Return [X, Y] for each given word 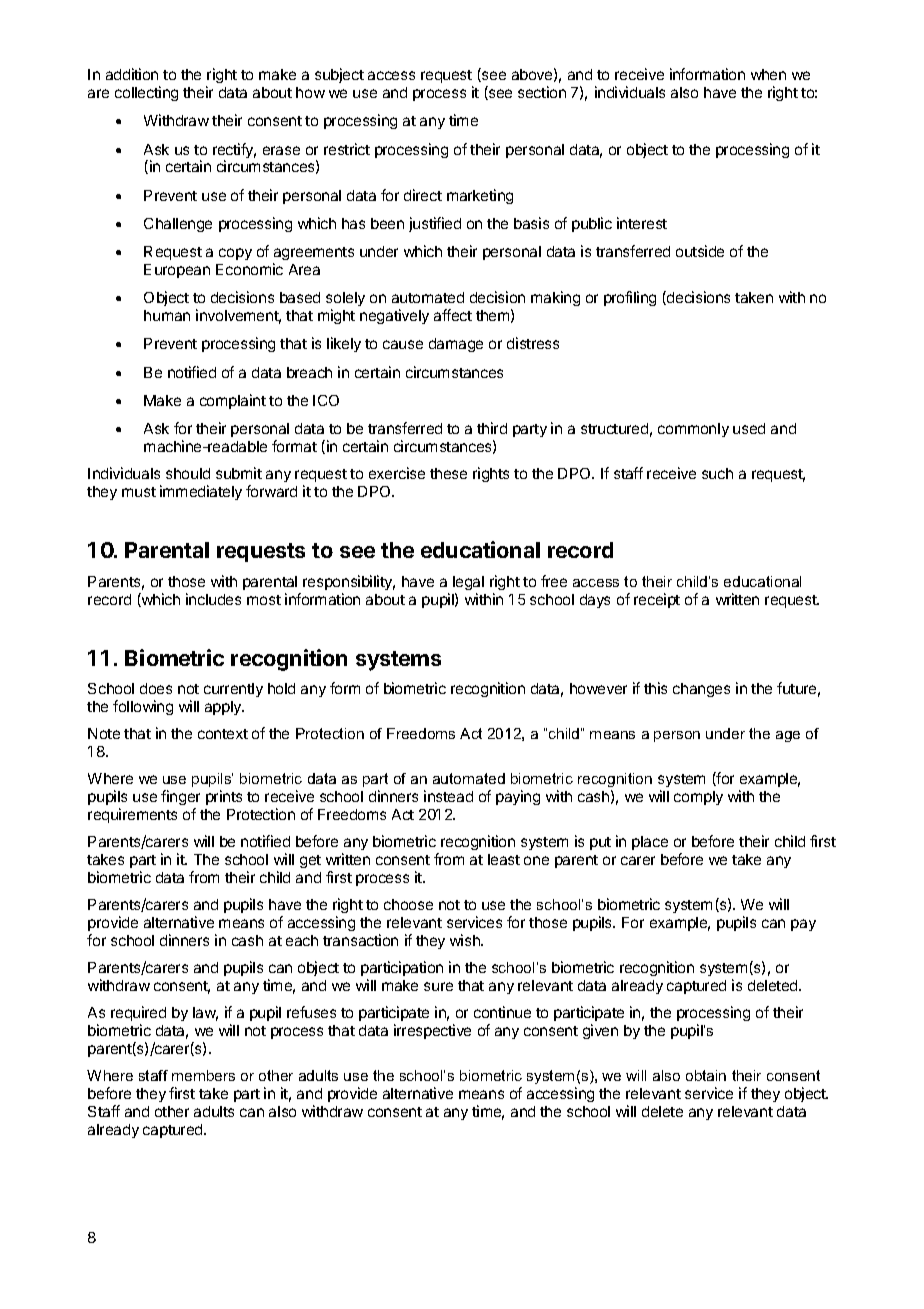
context [223, 734]
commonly [693, 430]
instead [448, 796]
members [203, 1075]
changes [701, 690]
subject [339, 75]
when [768, 74]
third [492, 428]
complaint [233, 401]
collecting [146, 93]
